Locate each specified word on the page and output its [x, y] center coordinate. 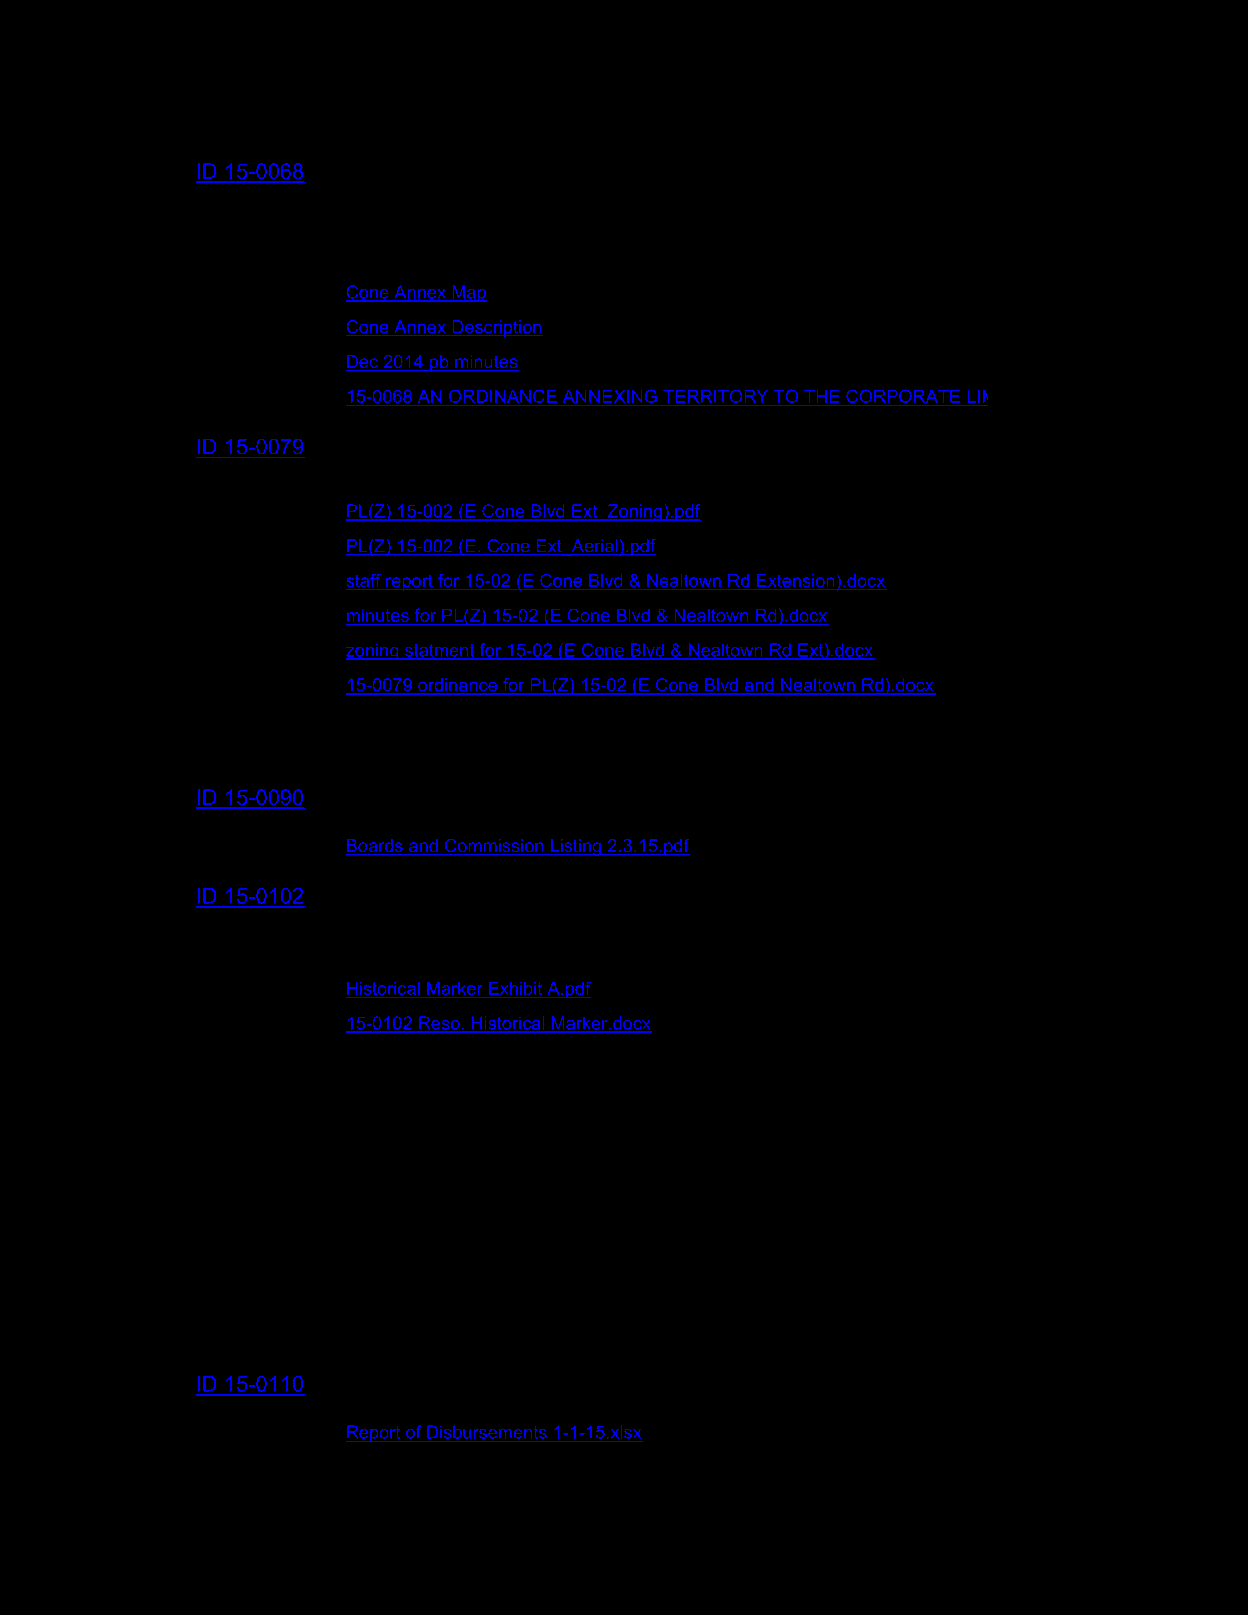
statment [439, 650]
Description [496, 328]
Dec [363, 363]
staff [364, 582]
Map [468, 294]
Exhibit [515, 988]
